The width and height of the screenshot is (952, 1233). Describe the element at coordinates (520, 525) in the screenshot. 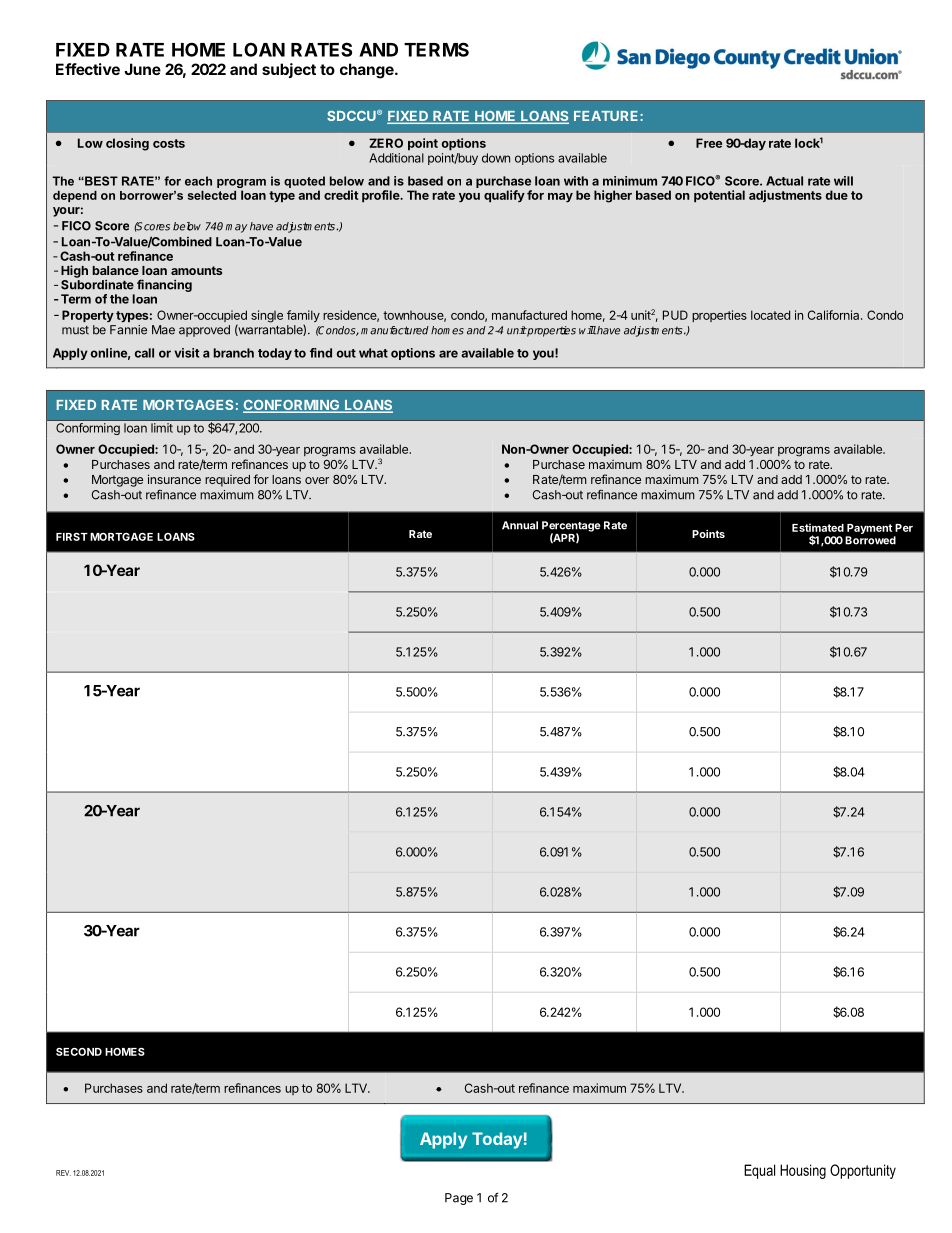

I see `Annual` at that location.
